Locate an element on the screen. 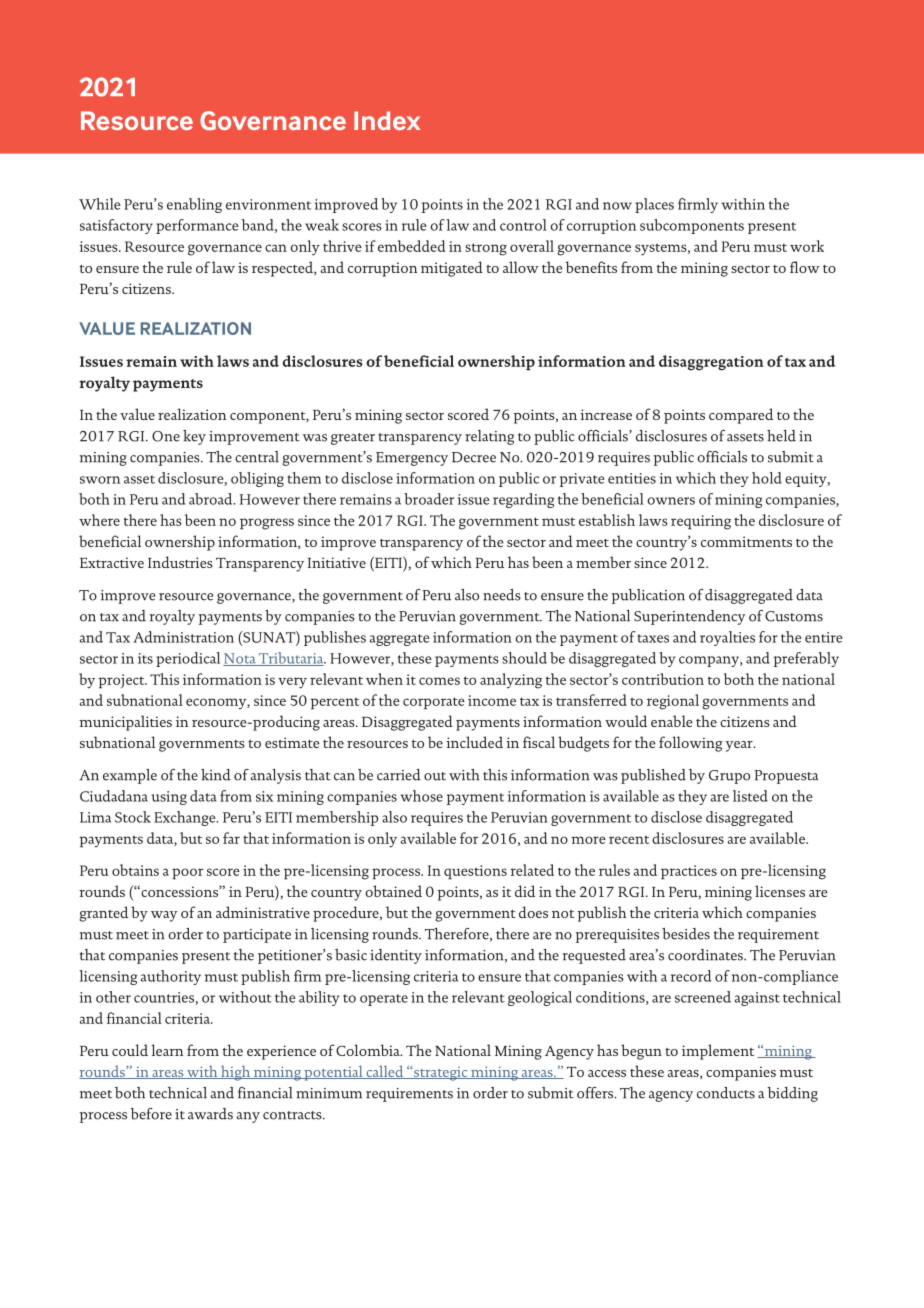  enabling is located at coordinates (194, 205).
